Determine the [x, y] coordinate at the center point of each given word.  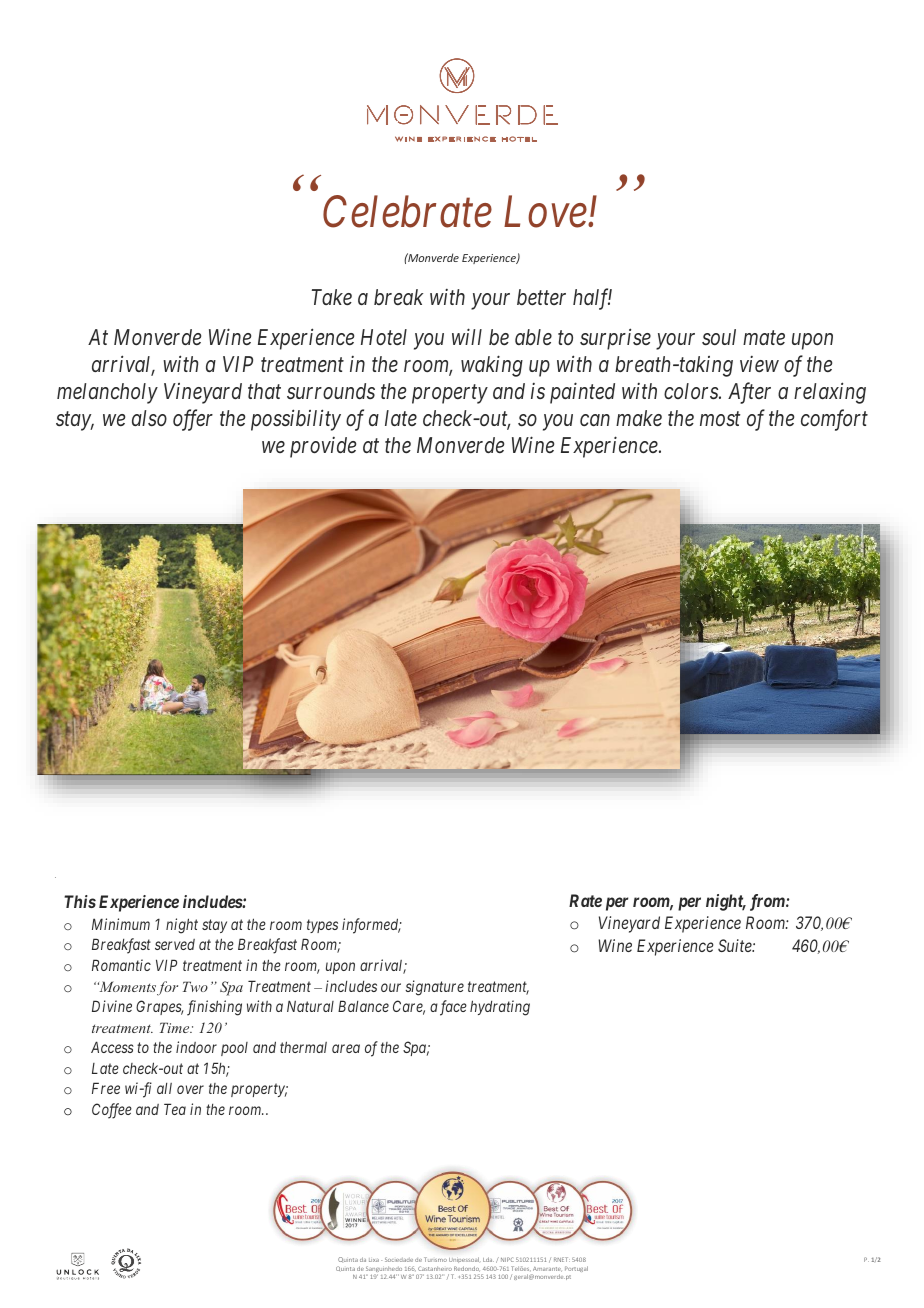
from [768, 902]
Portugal [576, 1269]
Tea [175, 1109]
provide [323, 447]
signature [434, 988]
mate [764, 338]
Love [546, 212]
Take [332, 297]
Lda [488, 1259]
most [720, 419]
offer [193, 420]
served [175, 944]
